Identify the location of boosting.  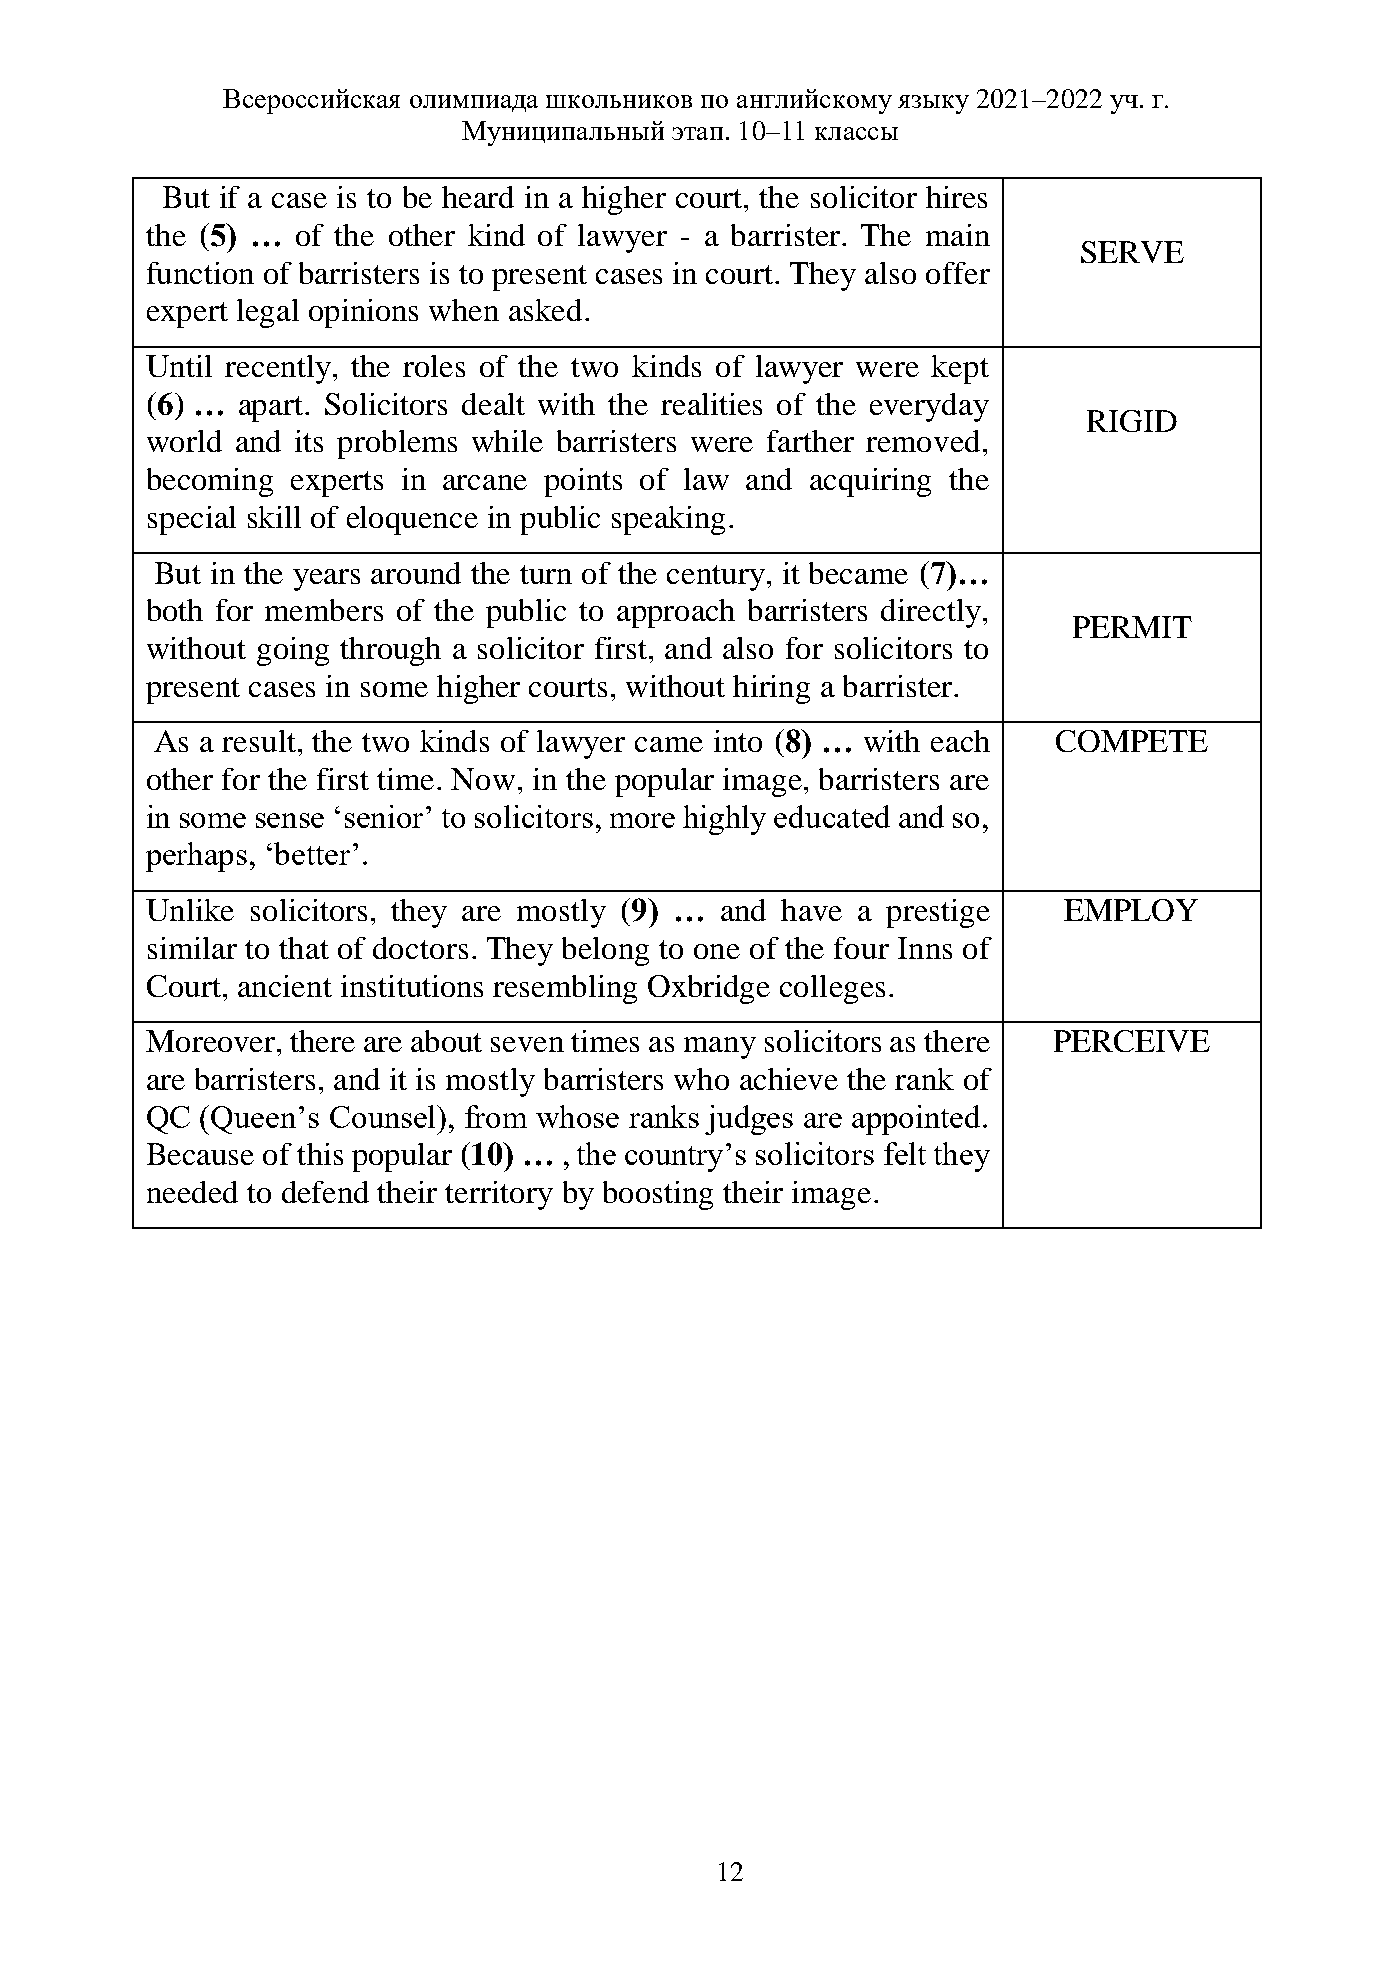
(658, 1195).
